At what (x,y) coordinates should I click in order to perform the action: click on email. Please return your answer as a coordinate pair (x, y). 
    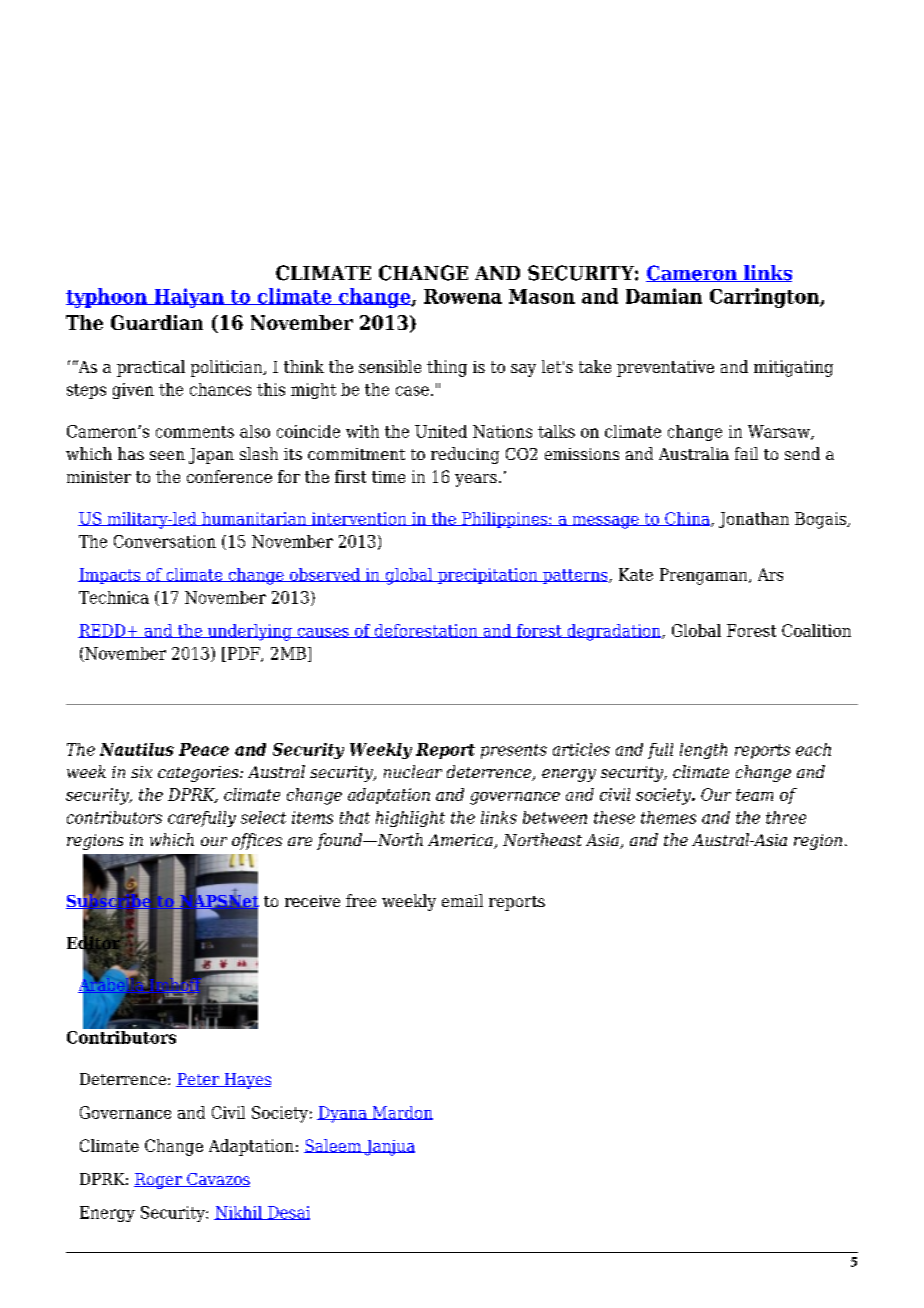
    Looking at the image, I should click on (462, 900).
